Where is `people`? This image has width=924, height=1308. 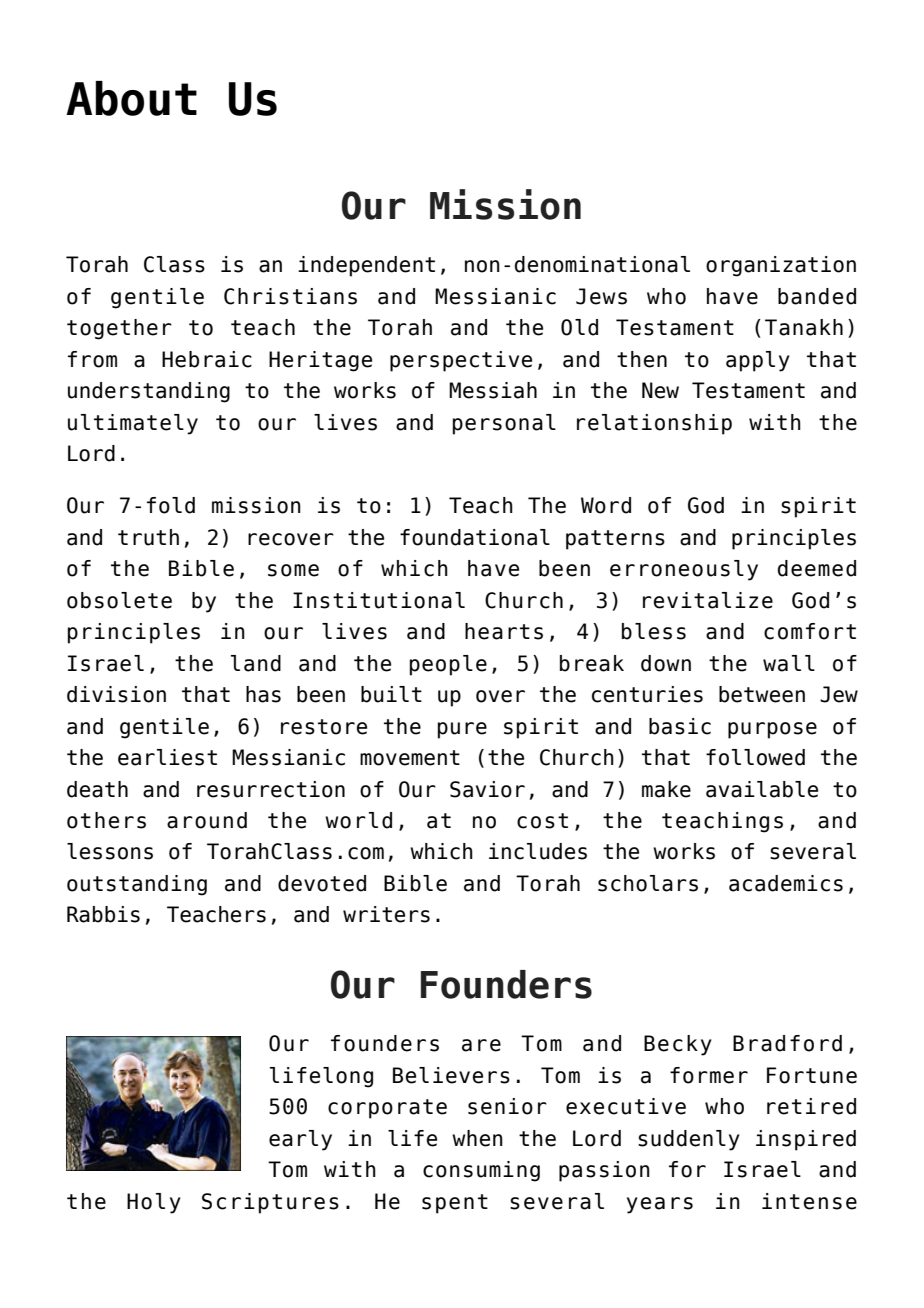
people is located at coordinates (448, 665).
